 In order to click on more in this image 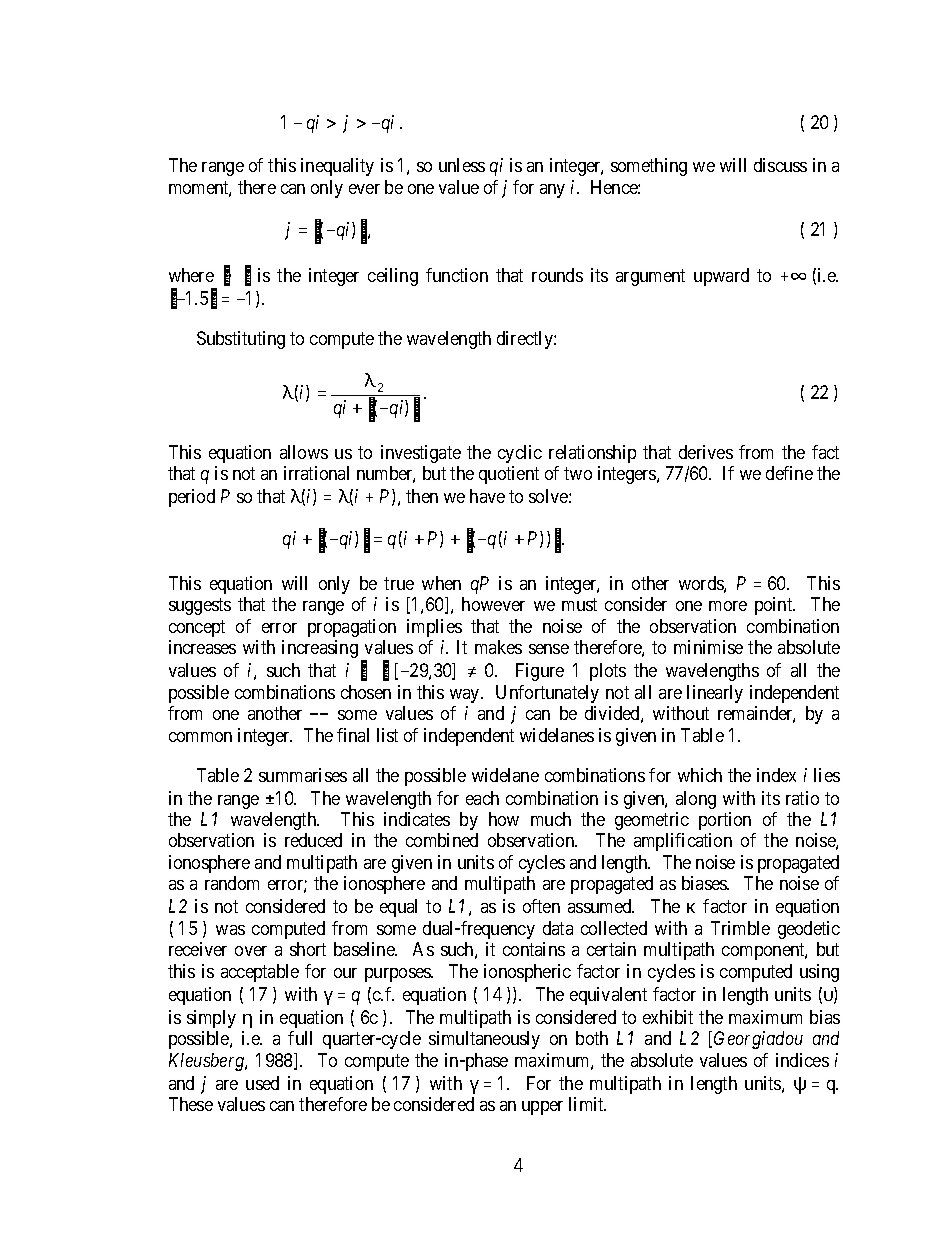, I will do `click(728, 606)`.
